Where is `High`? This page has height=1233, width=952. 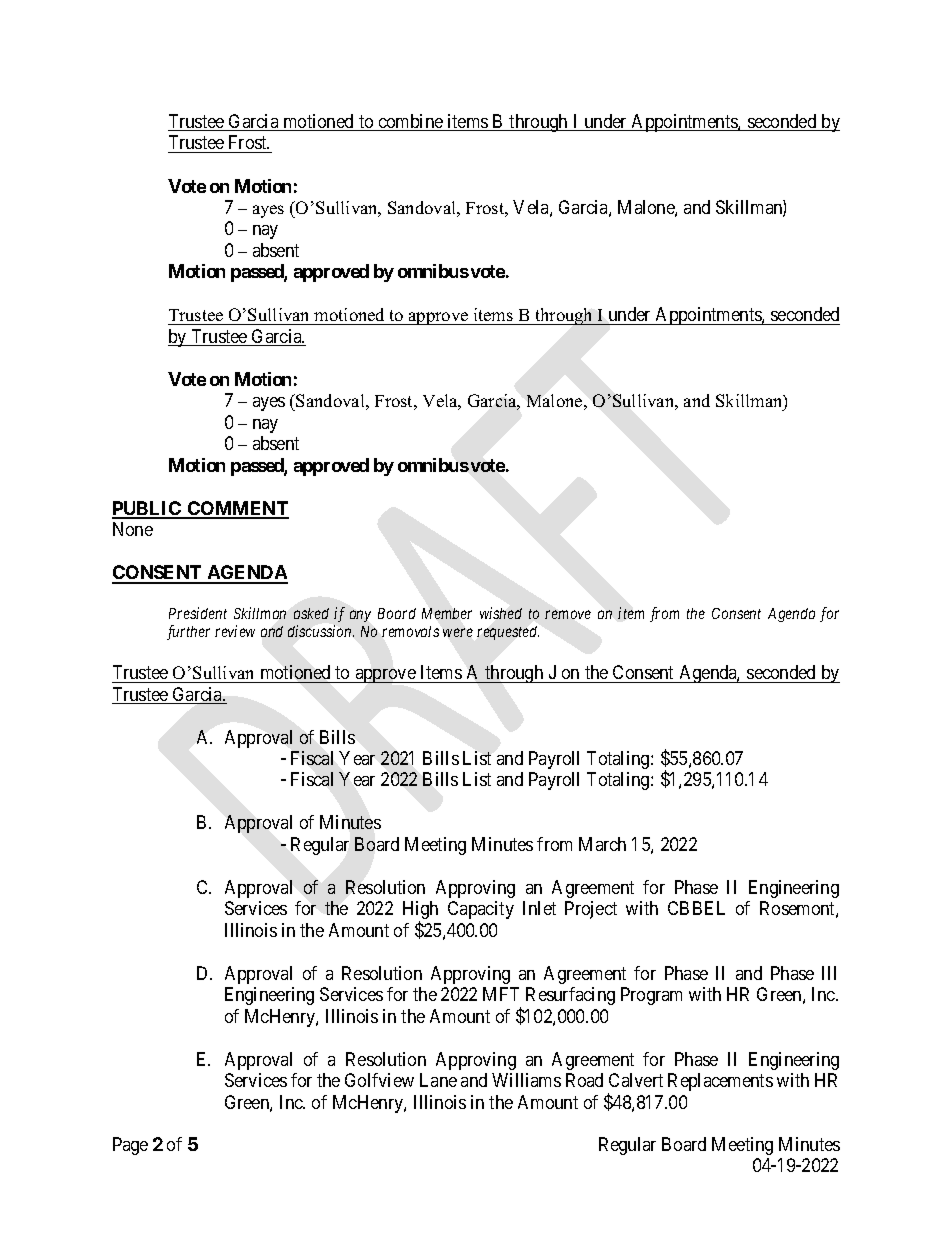 High is located at coordinates (420, 911).
